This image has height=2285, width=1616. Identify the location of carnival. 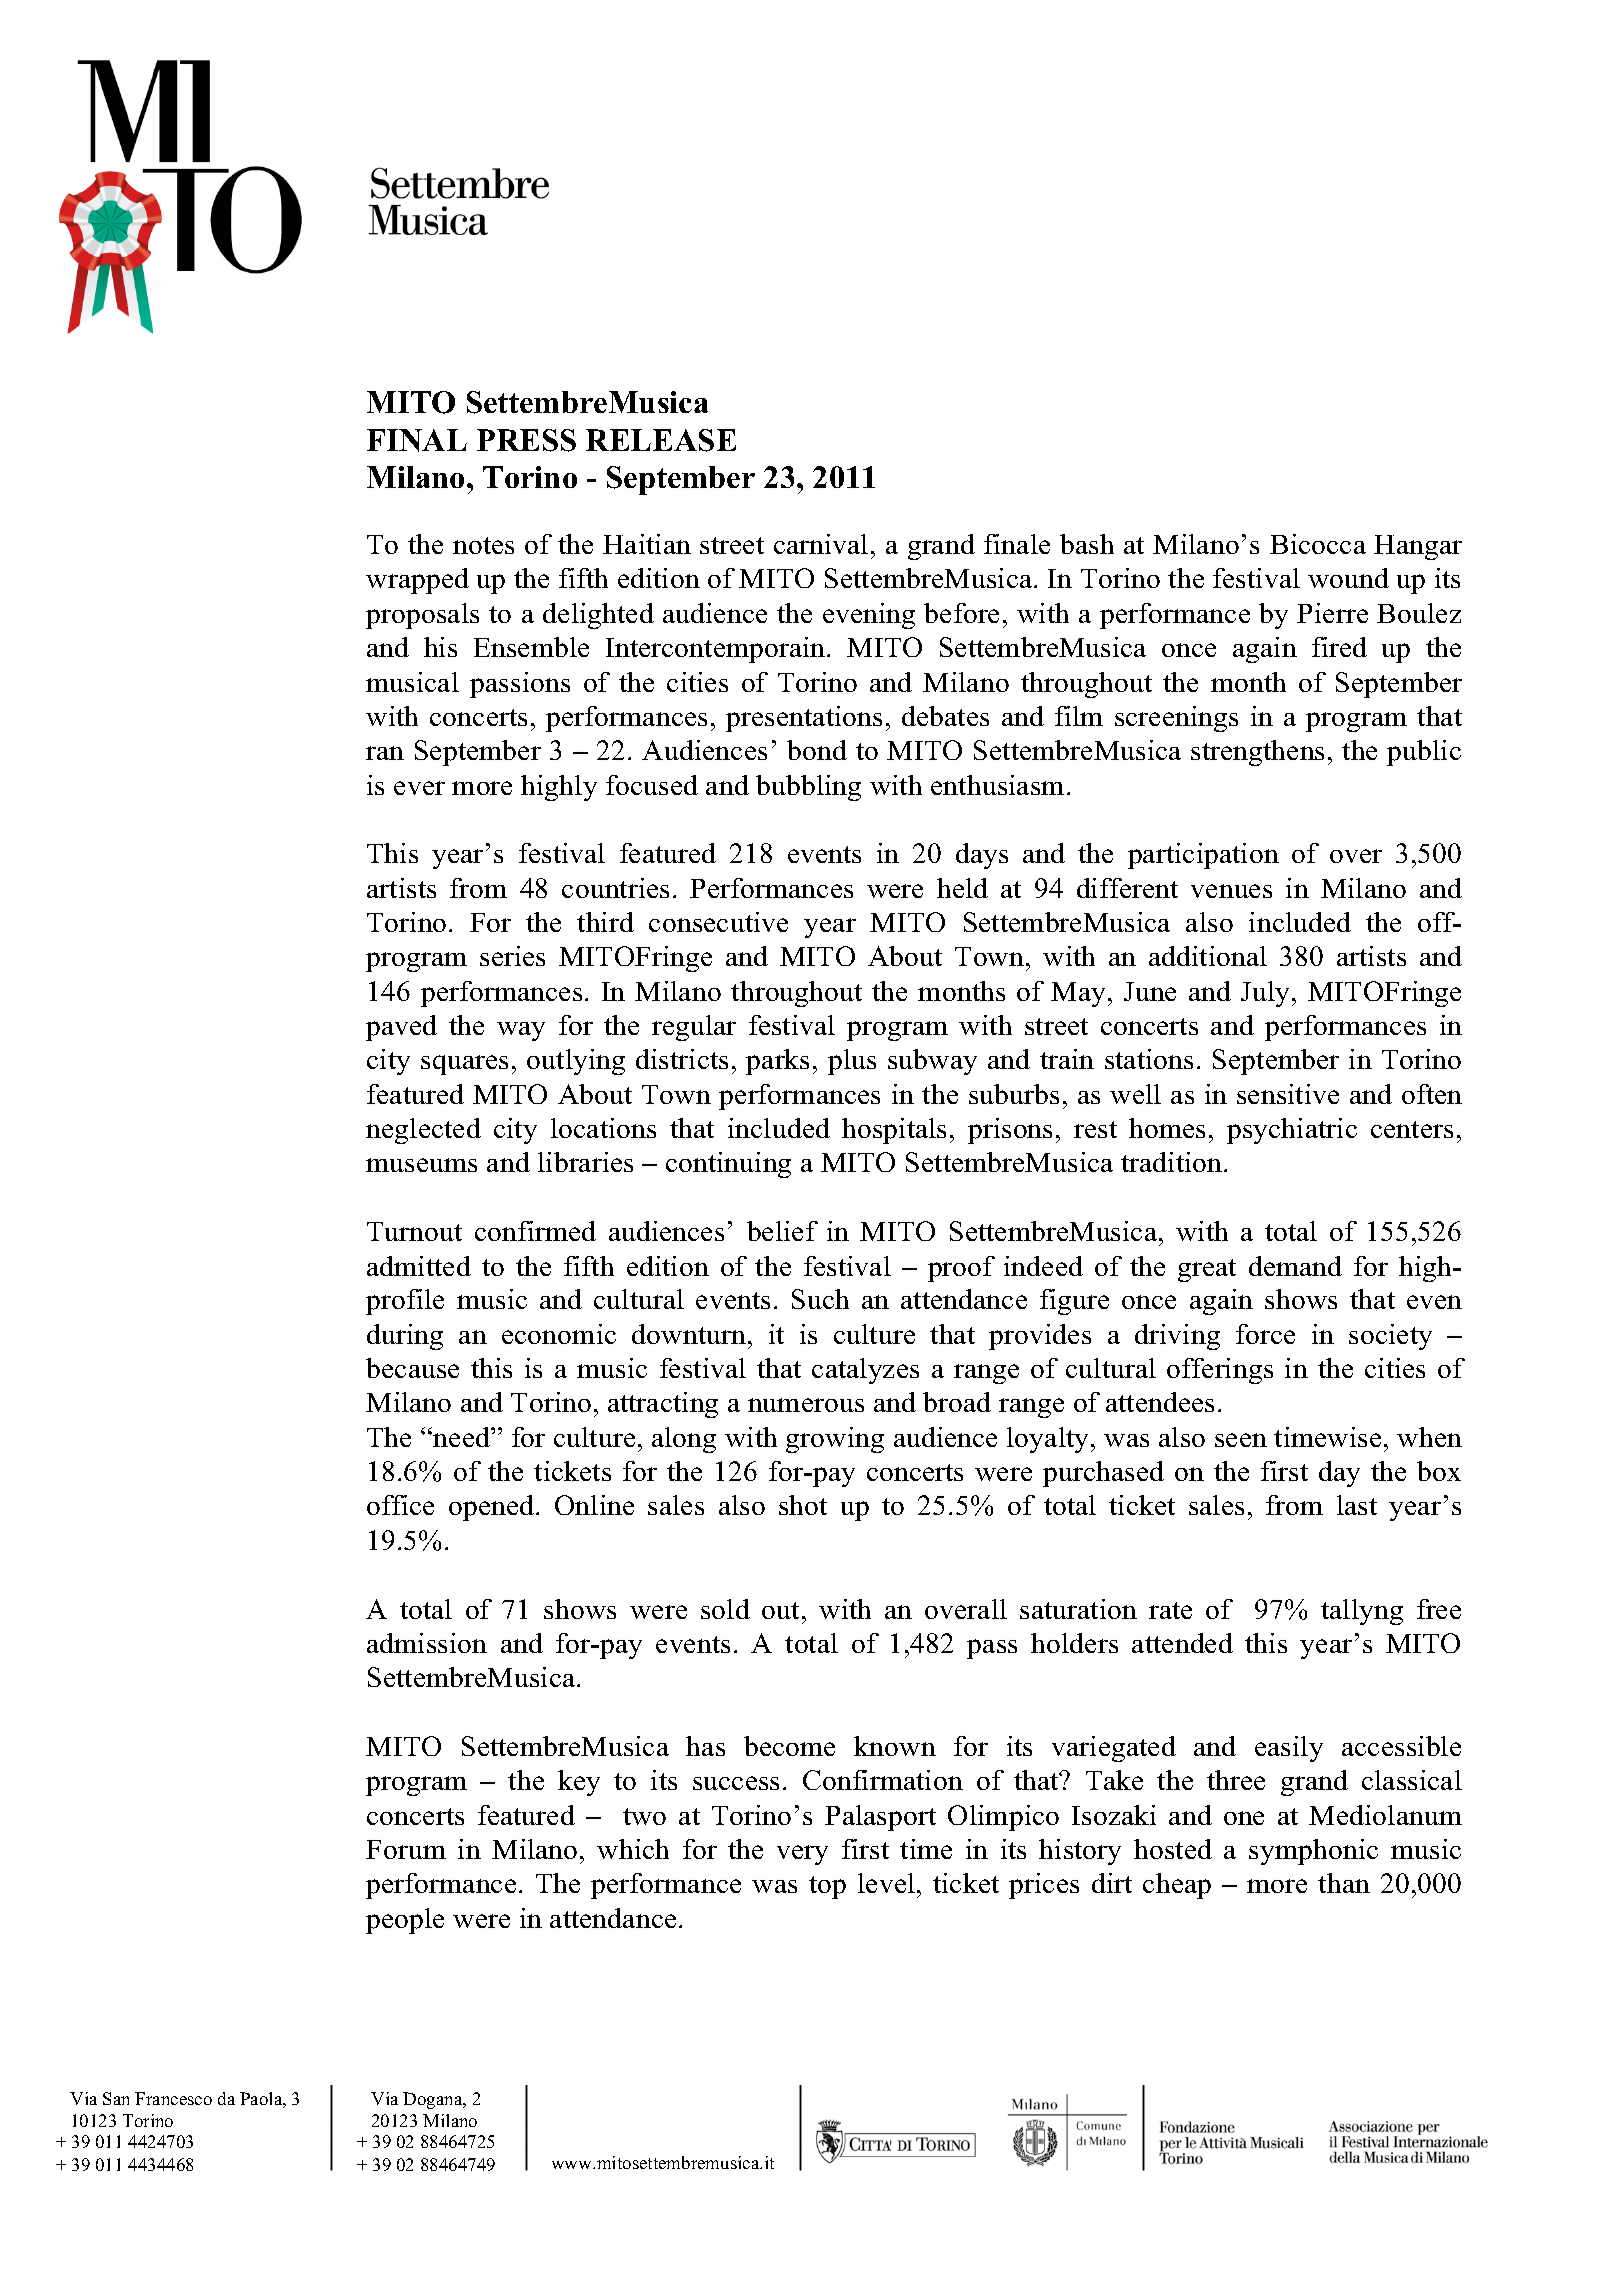
(821, 544).
